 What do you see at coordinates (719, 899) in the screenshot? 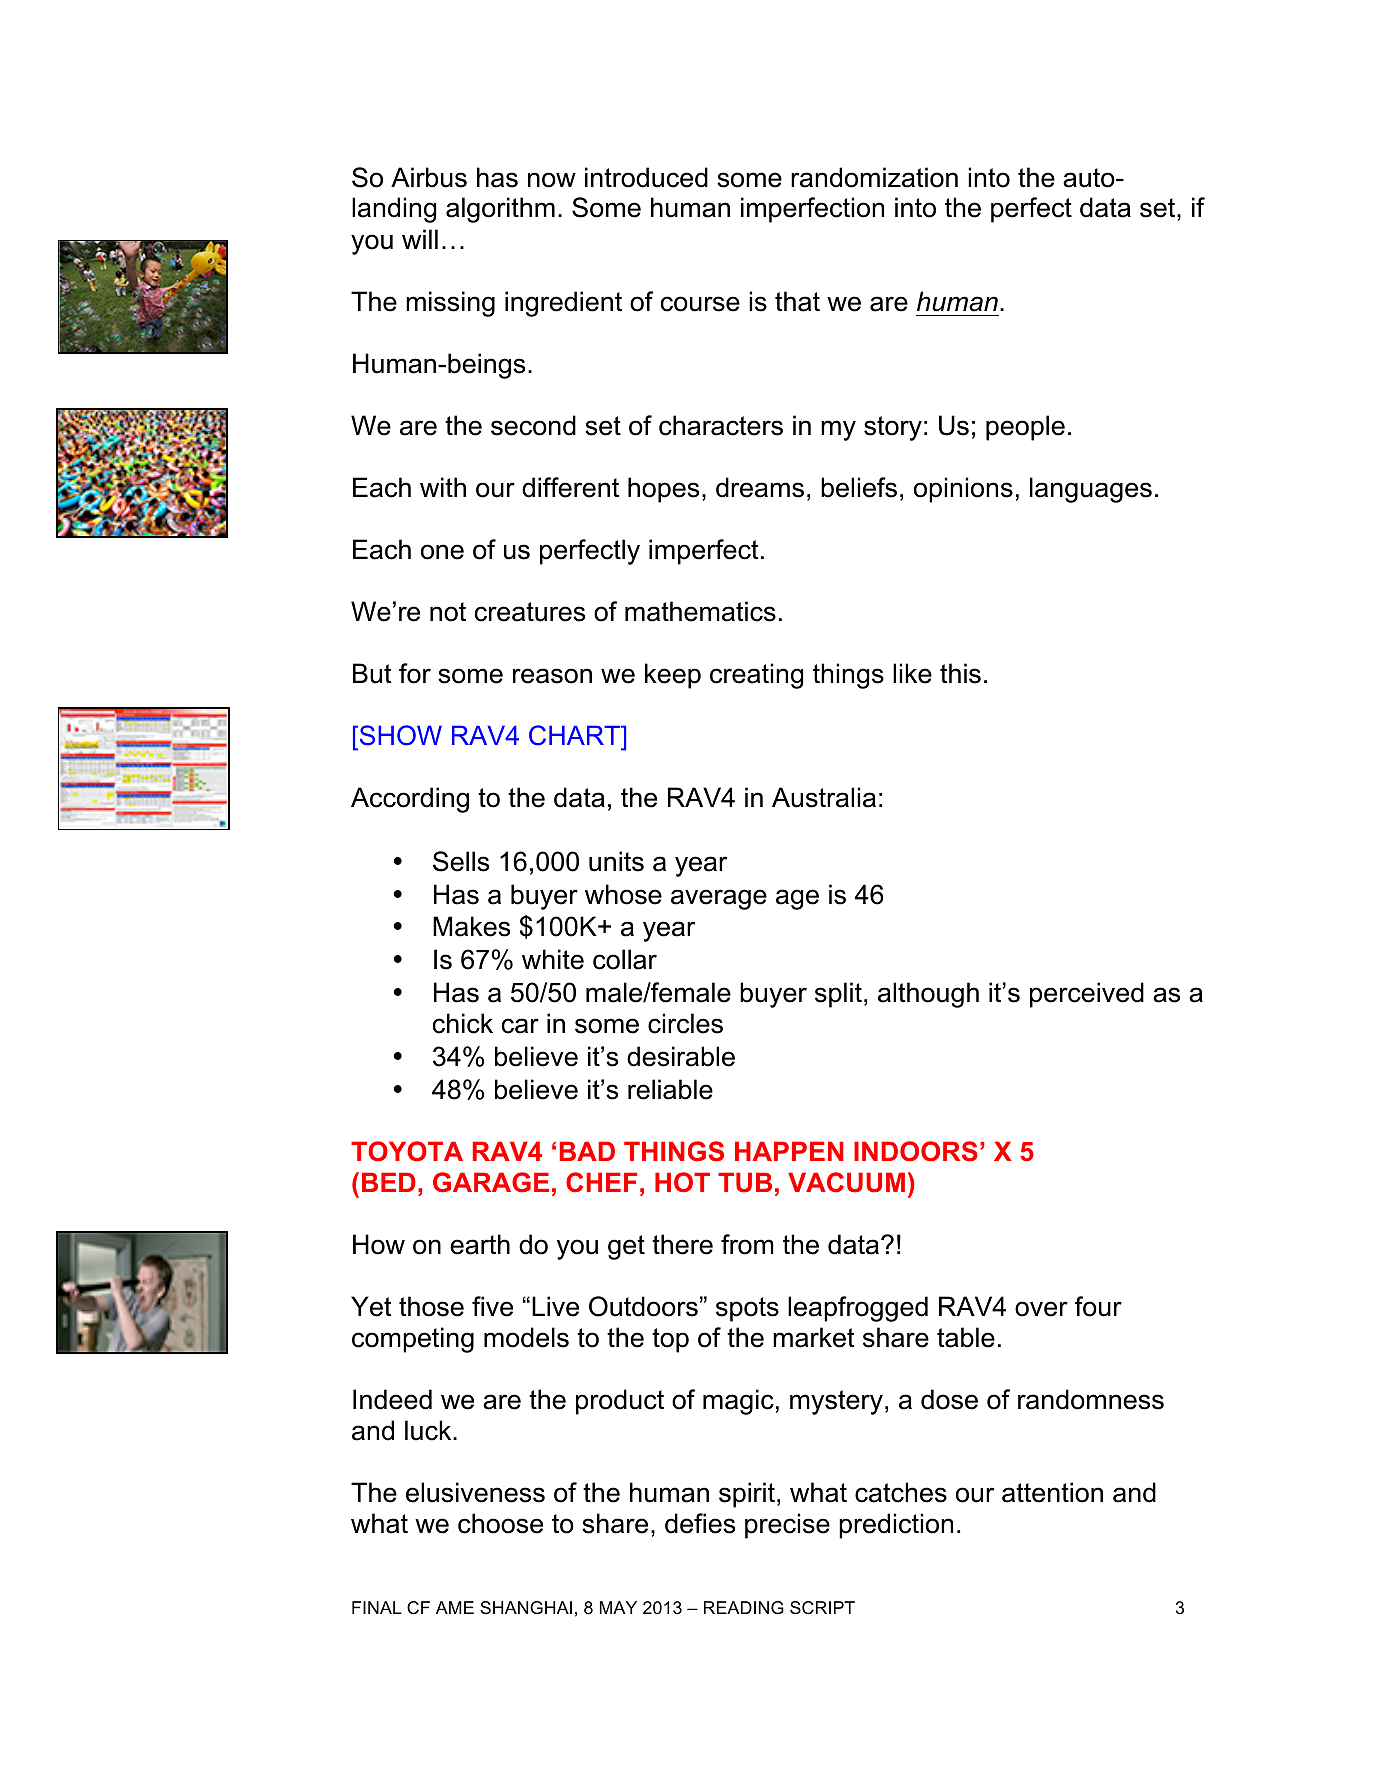
I see `average` at bounding box center [719, 899].
